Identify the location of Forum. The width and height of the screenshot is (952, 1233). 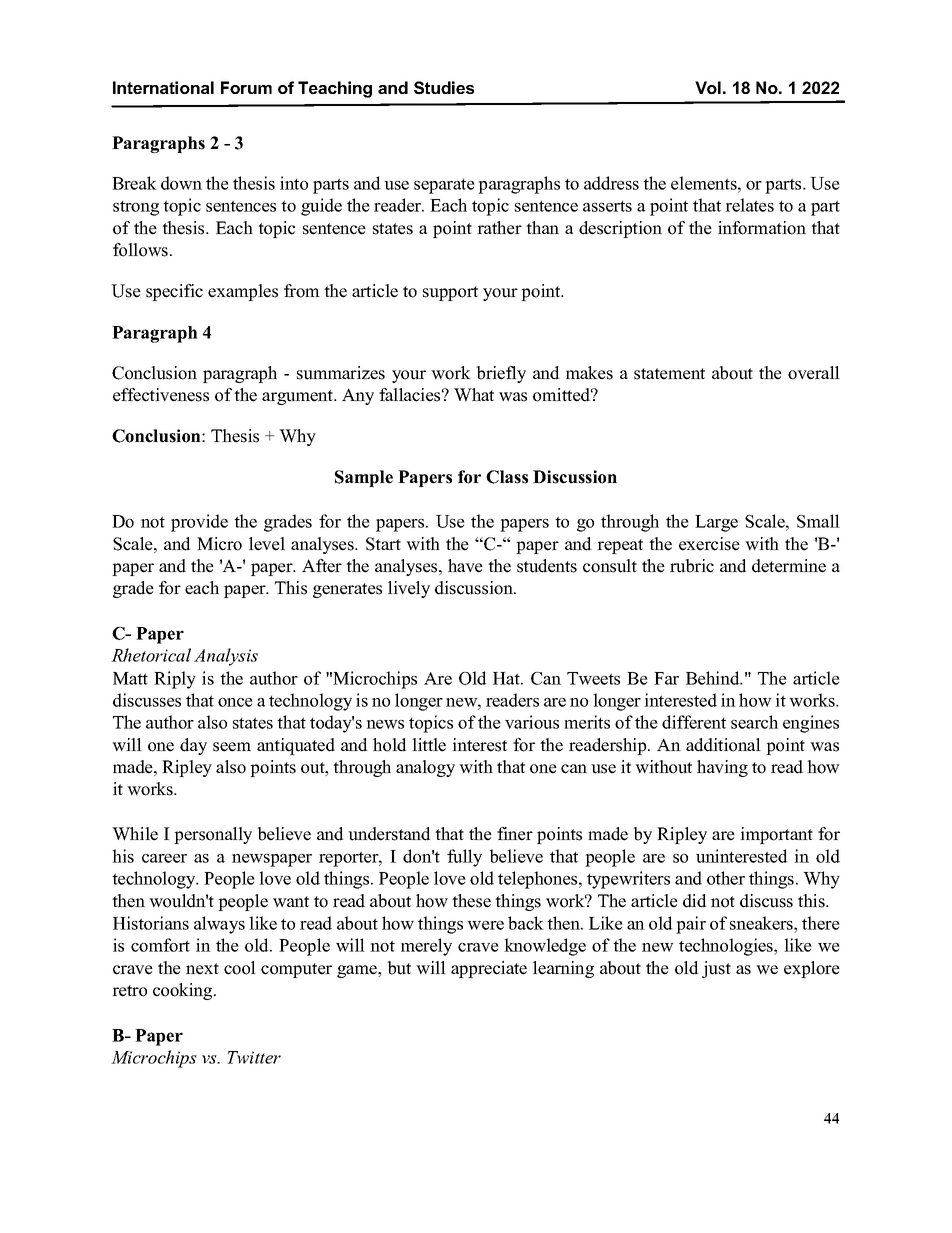
(246, 87).
